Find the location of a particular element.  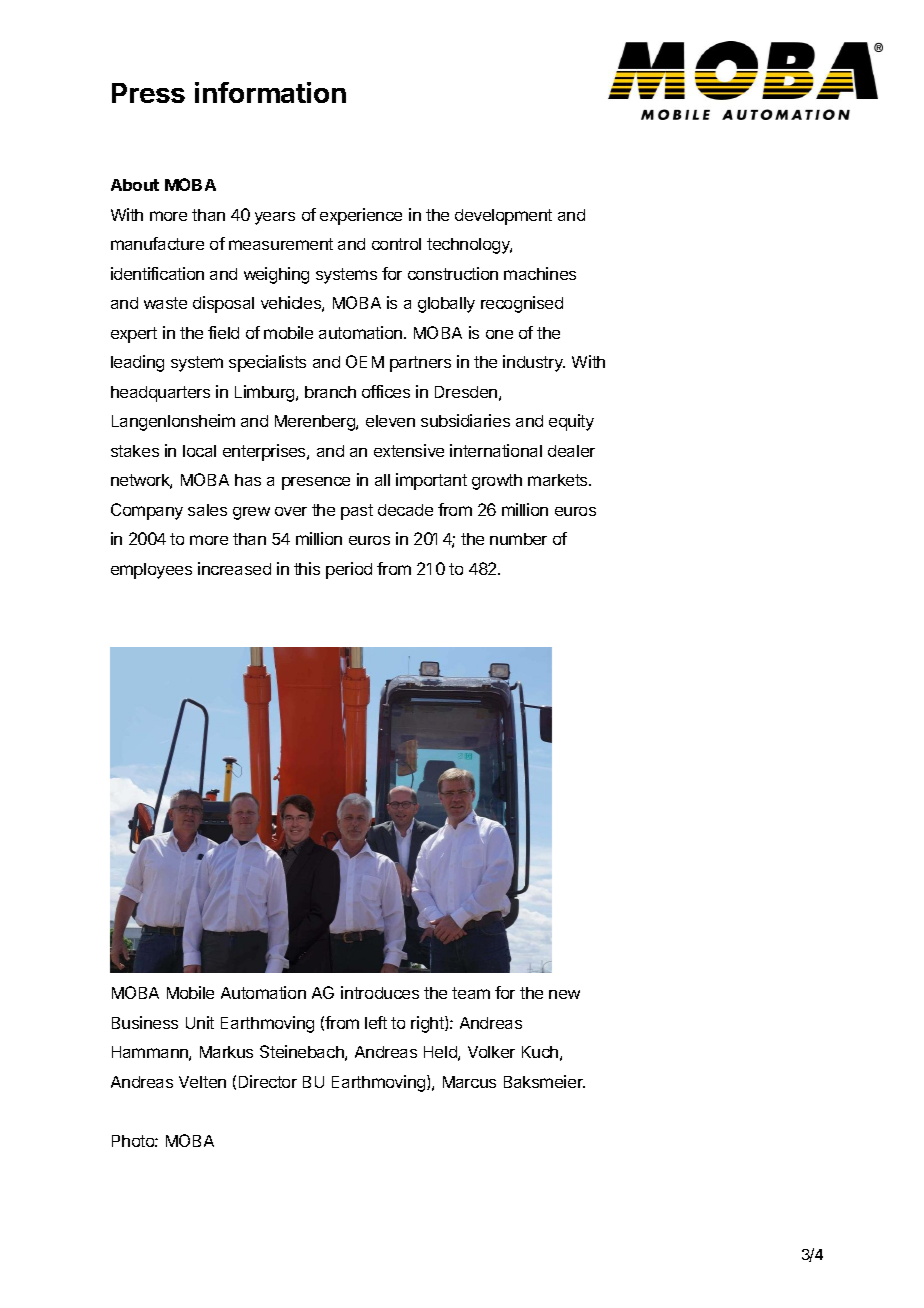

OEM is located at coordinates (365, 361).
